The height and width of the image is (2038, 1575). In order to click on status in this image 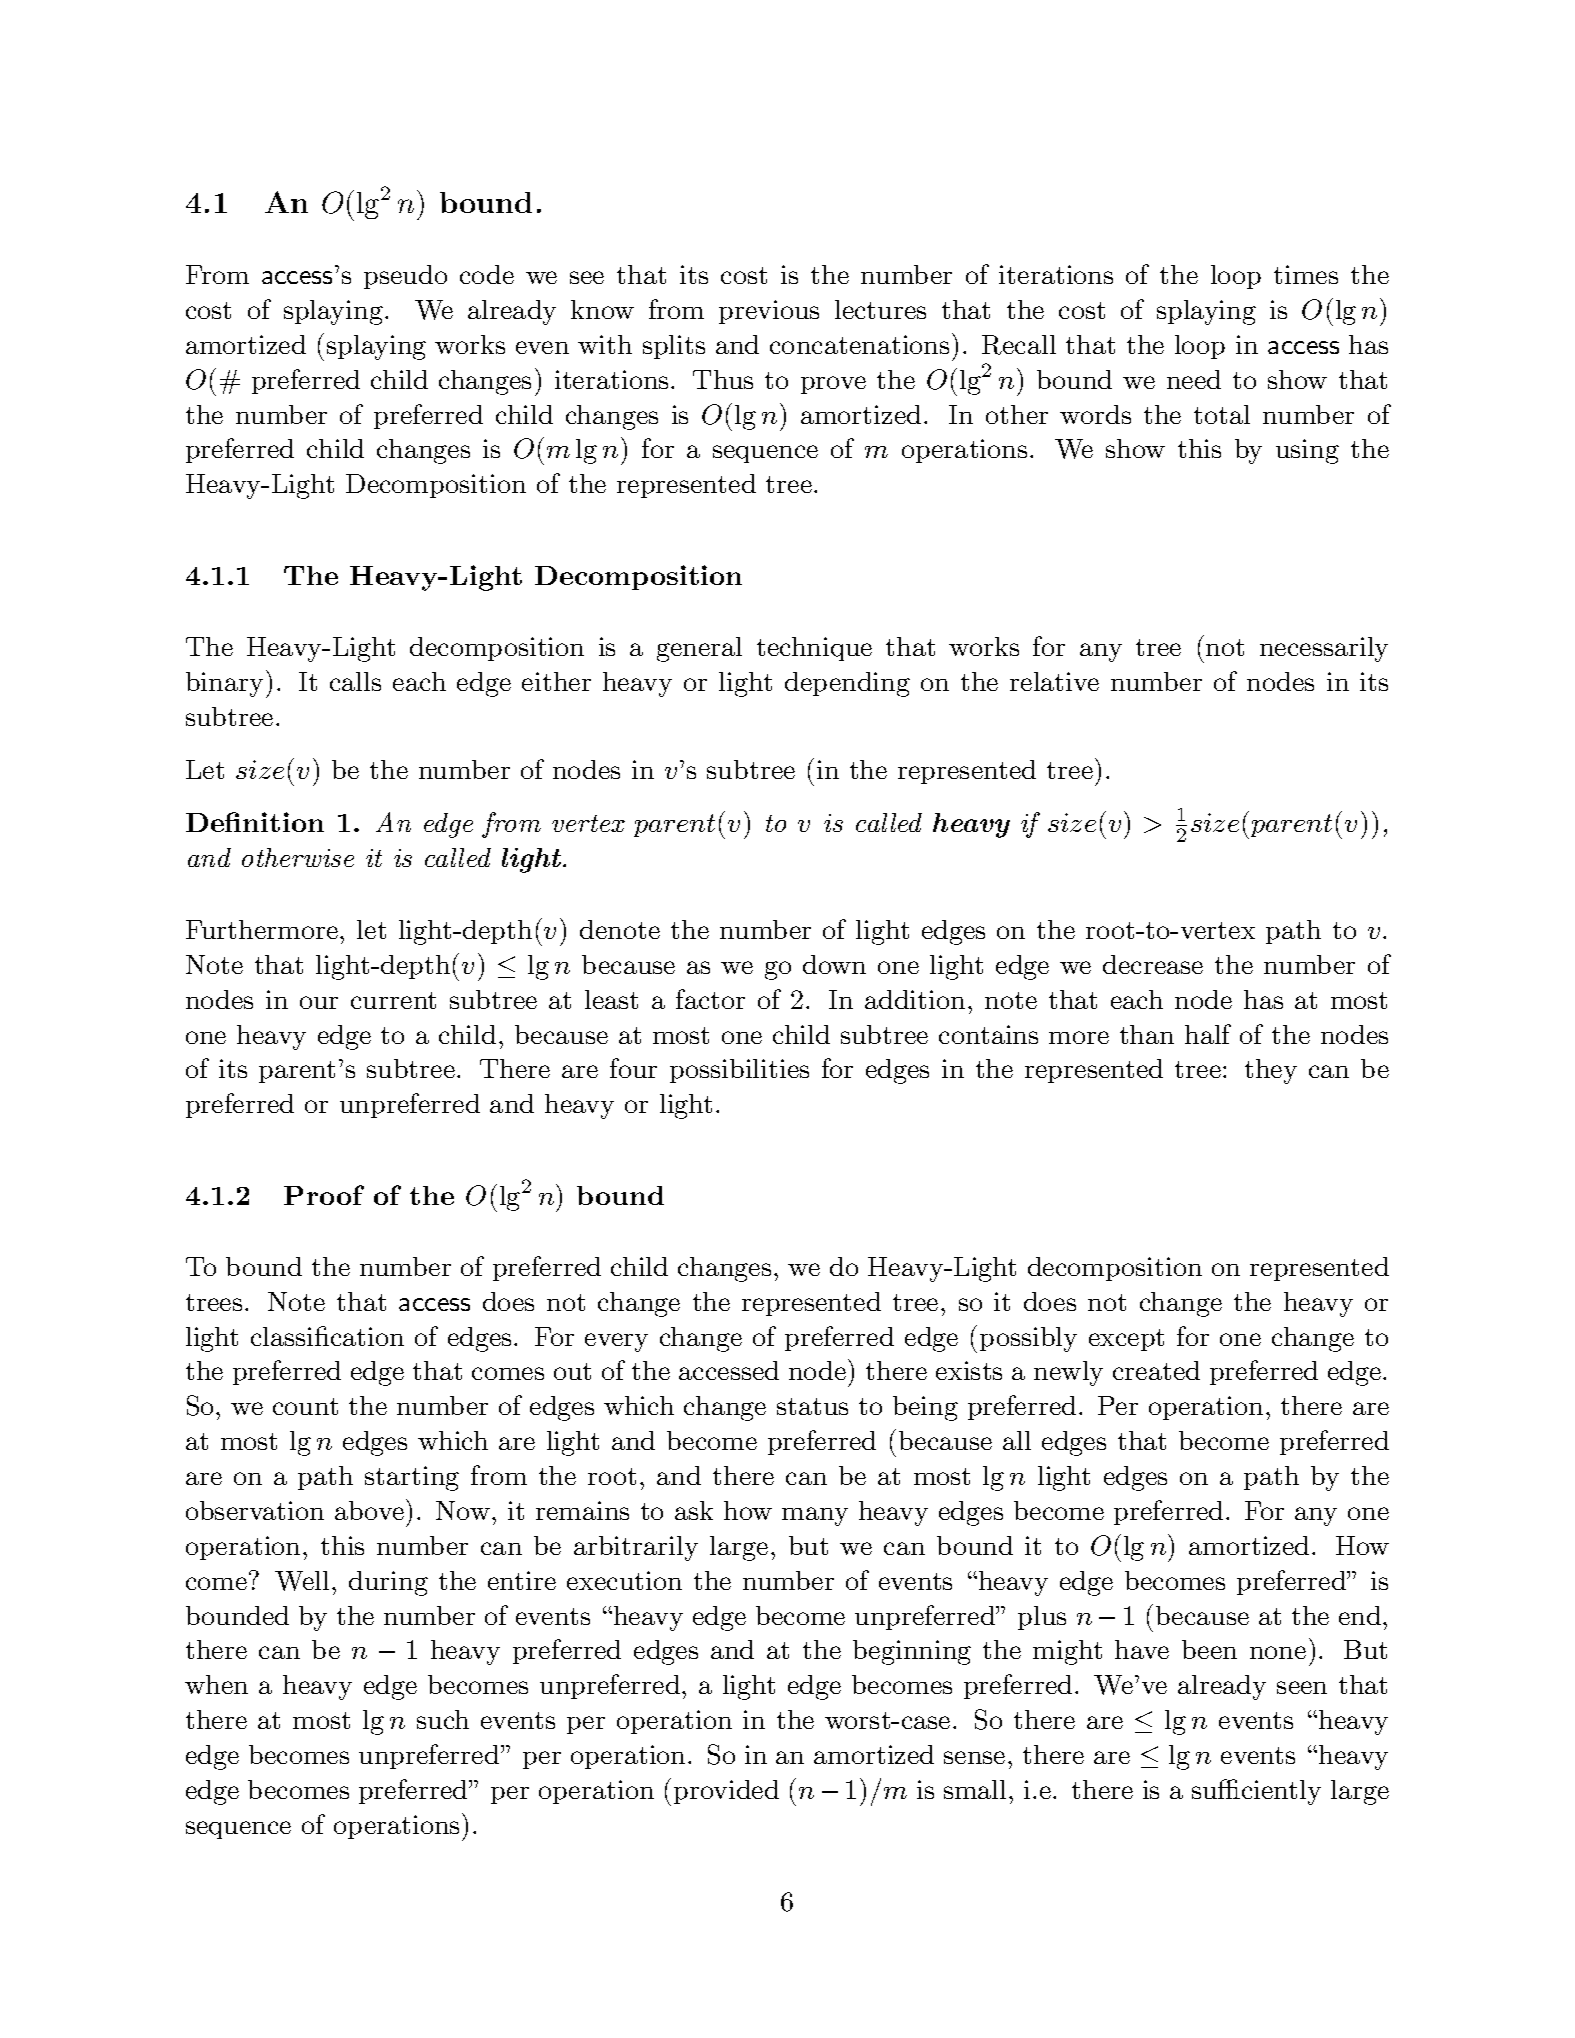, I will do `click(812, 1406)`.
